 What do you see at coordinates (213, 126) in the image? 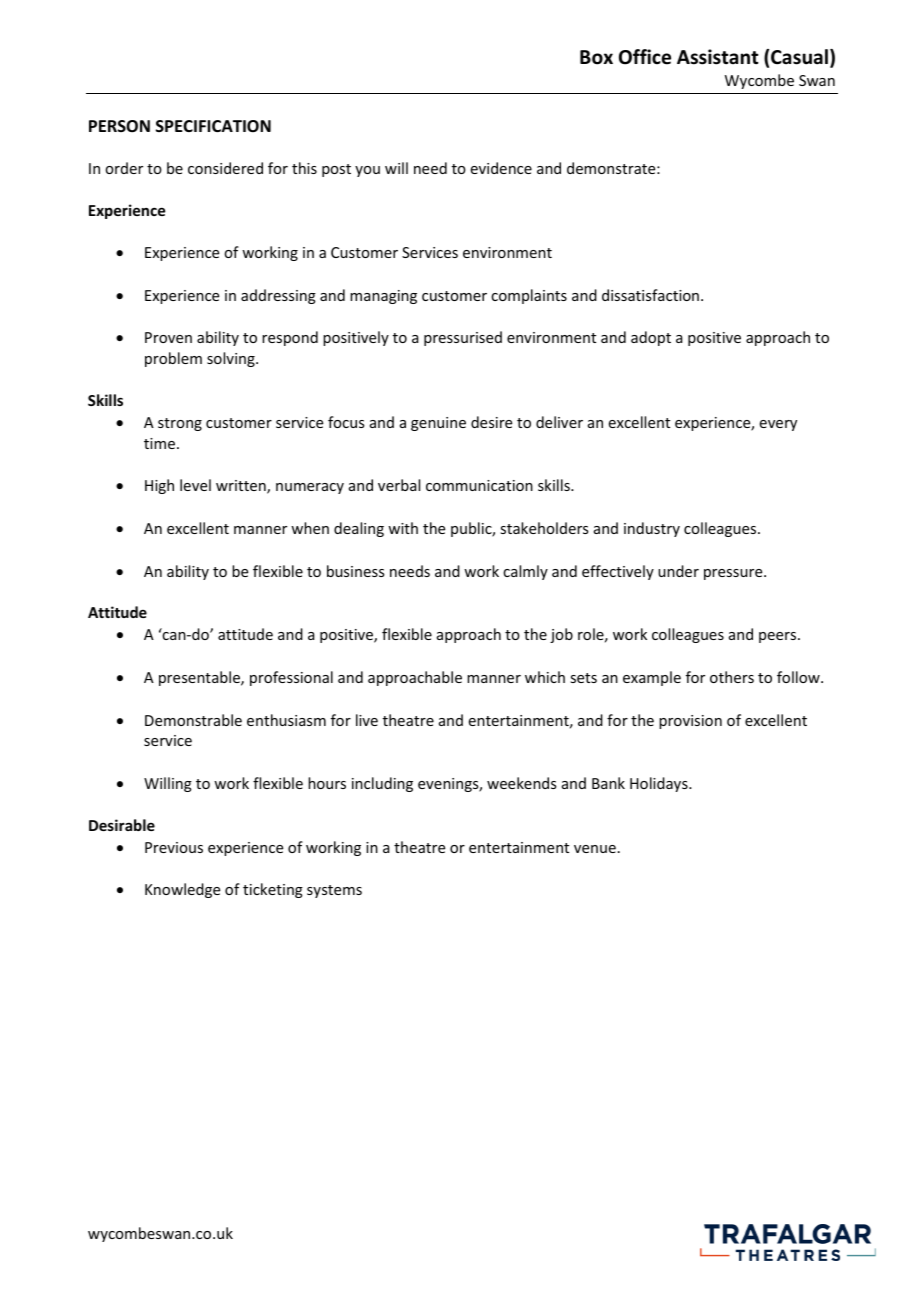
I see `SPECIFICATION` at bounding box center [213, 126].
